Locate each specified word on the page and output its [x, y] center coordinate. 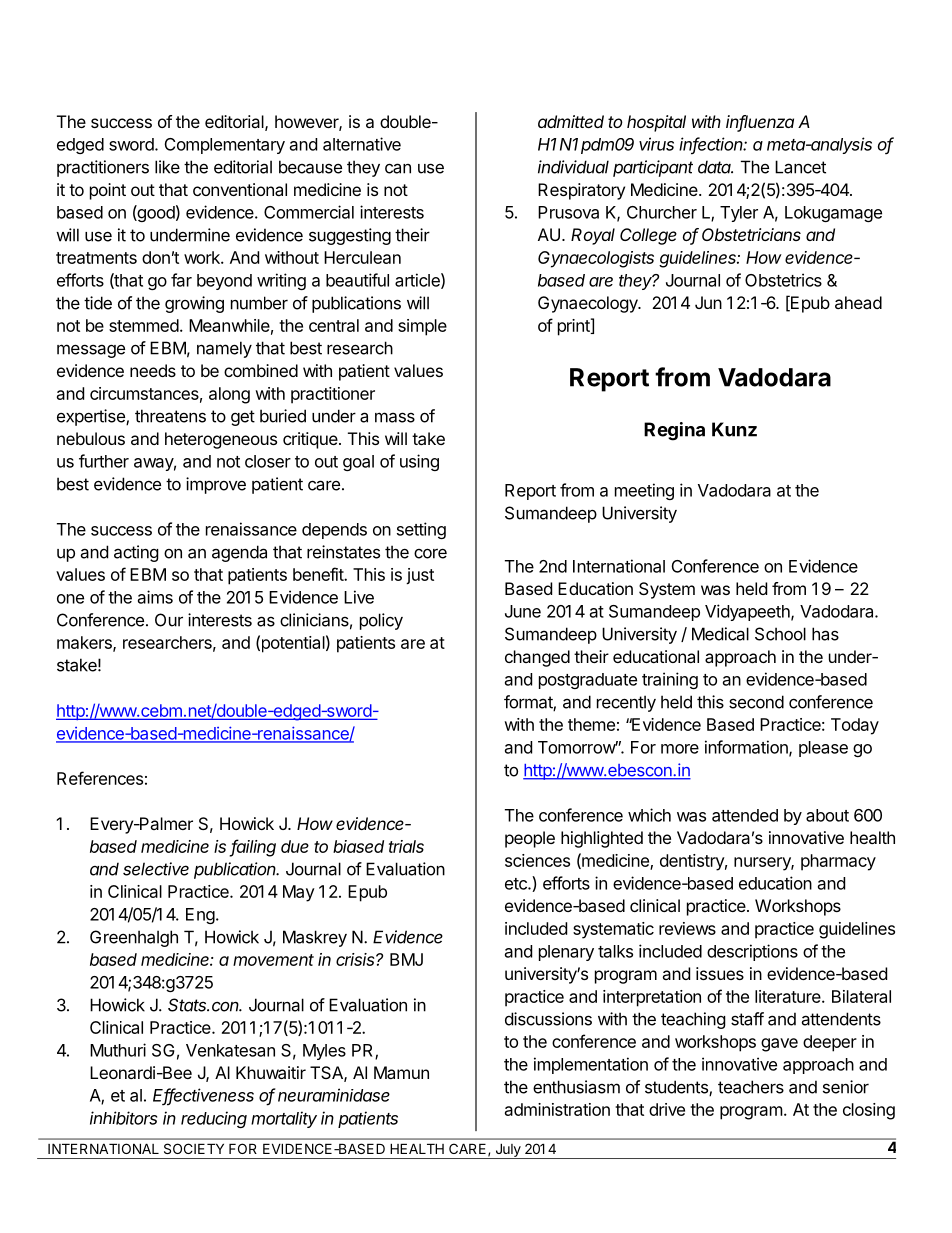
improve [216, 485]
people [530, 839]
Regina [674, 431]
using [419, 462]
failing [253, 848]
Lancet [800, 167]
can [398, 168]
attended [745, 815]
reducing [214, 1119]
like [167, 167]
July [508, 1151]
